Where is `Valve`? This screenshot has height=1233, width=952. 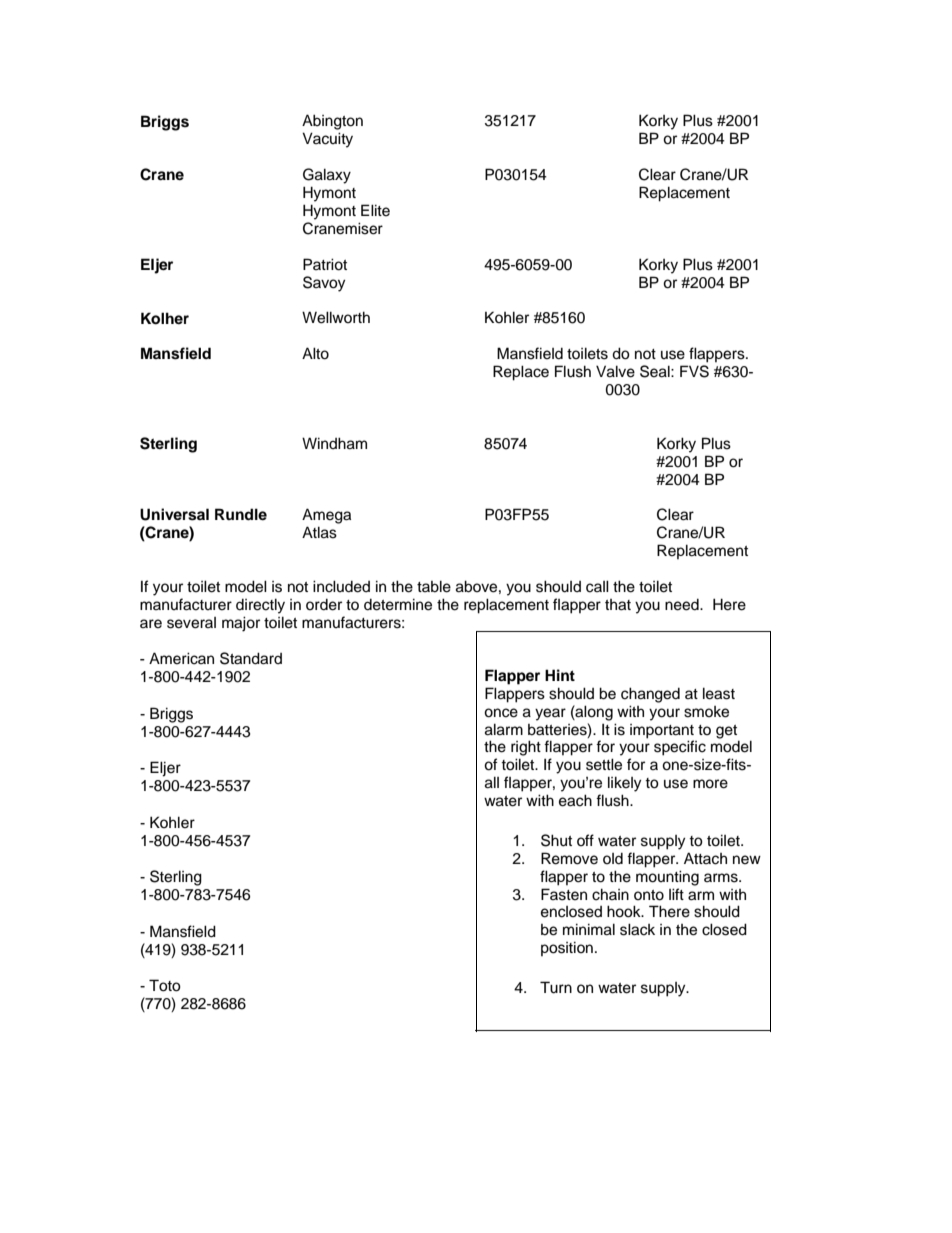
Valve is located at coordinates (615, 371).
